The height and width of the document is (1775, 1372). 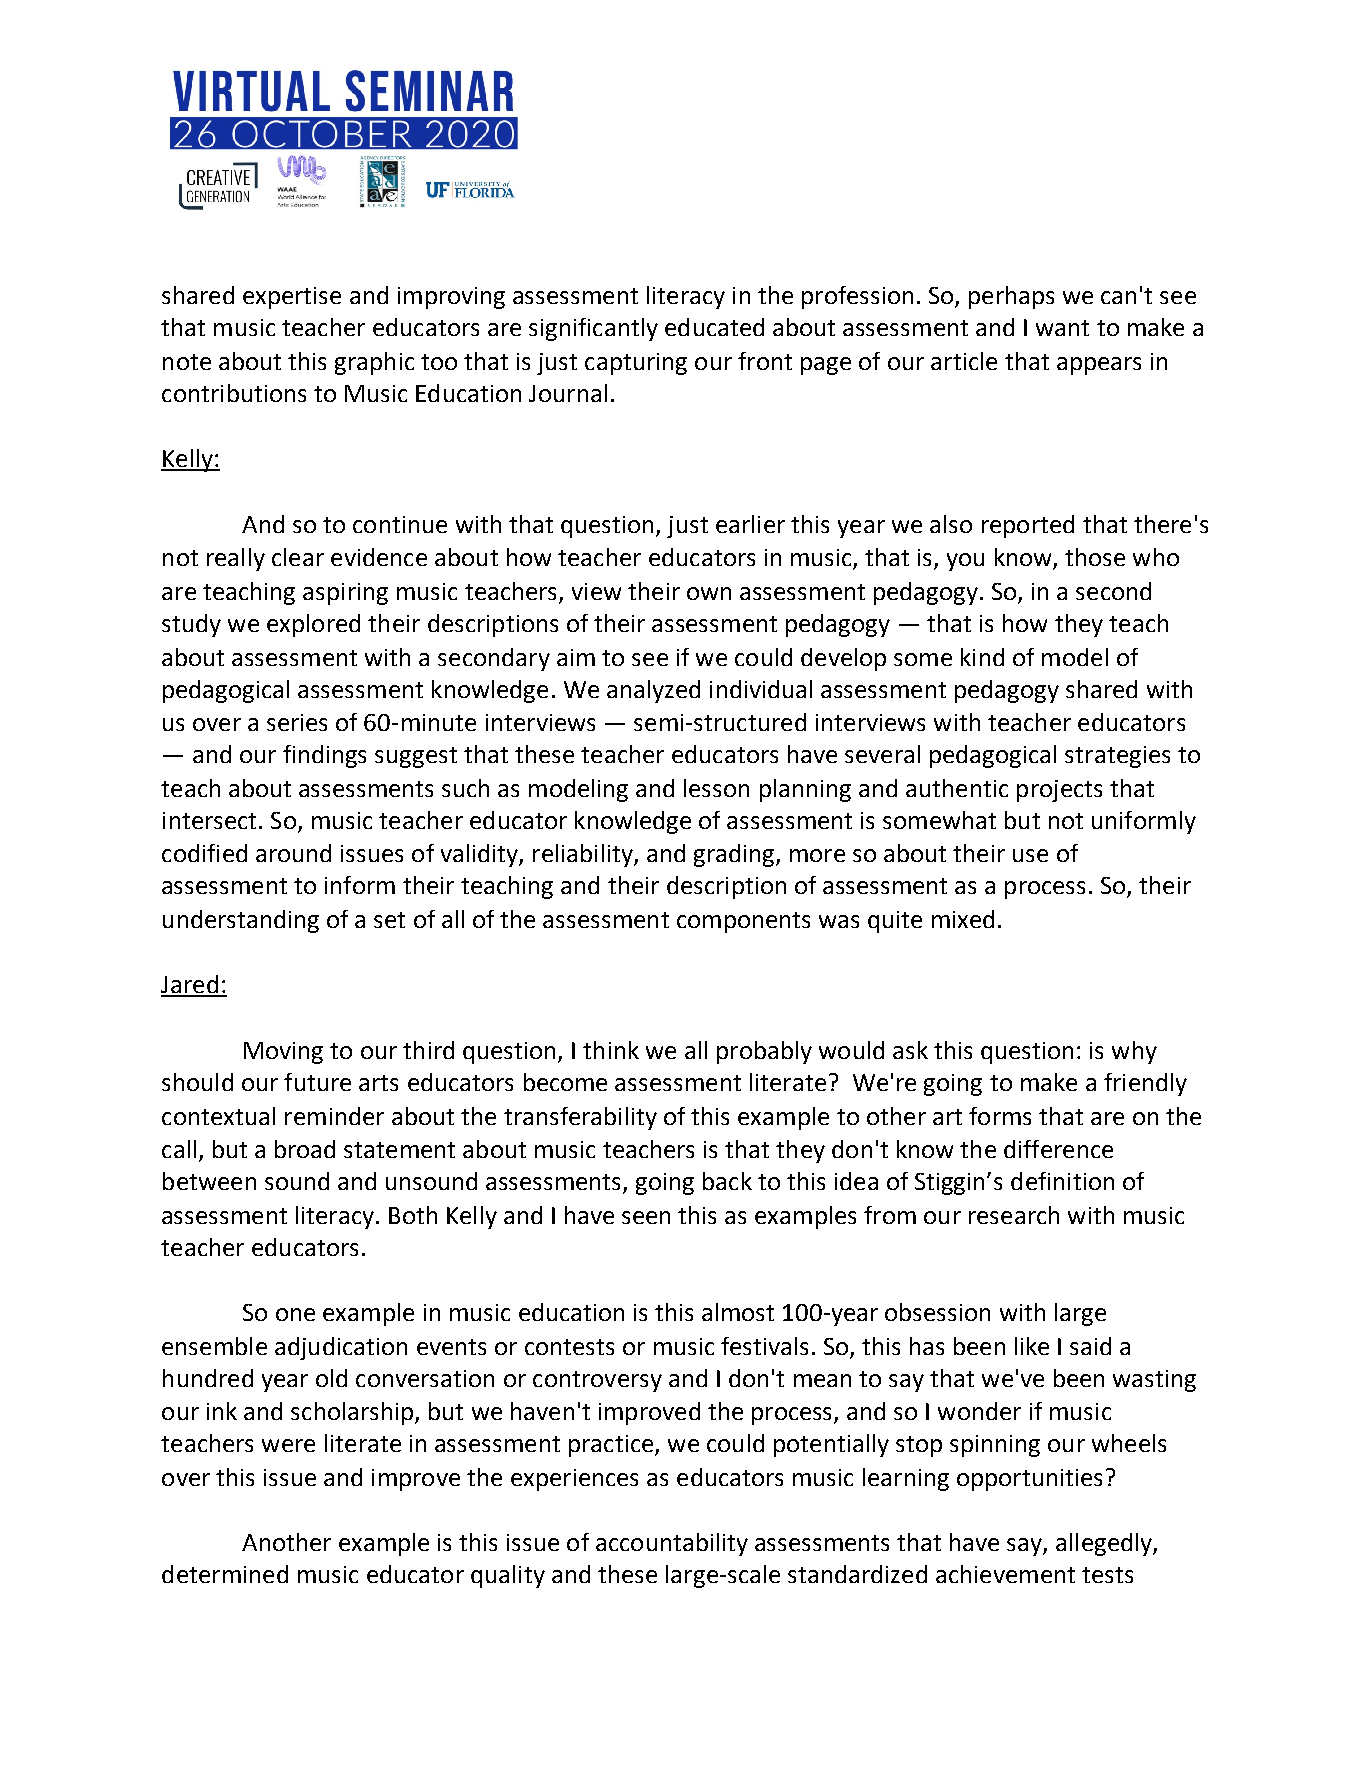 What do you see at coordinates (1062, 328) in the document?
I see `want` at bounding box center [1062, 328].
